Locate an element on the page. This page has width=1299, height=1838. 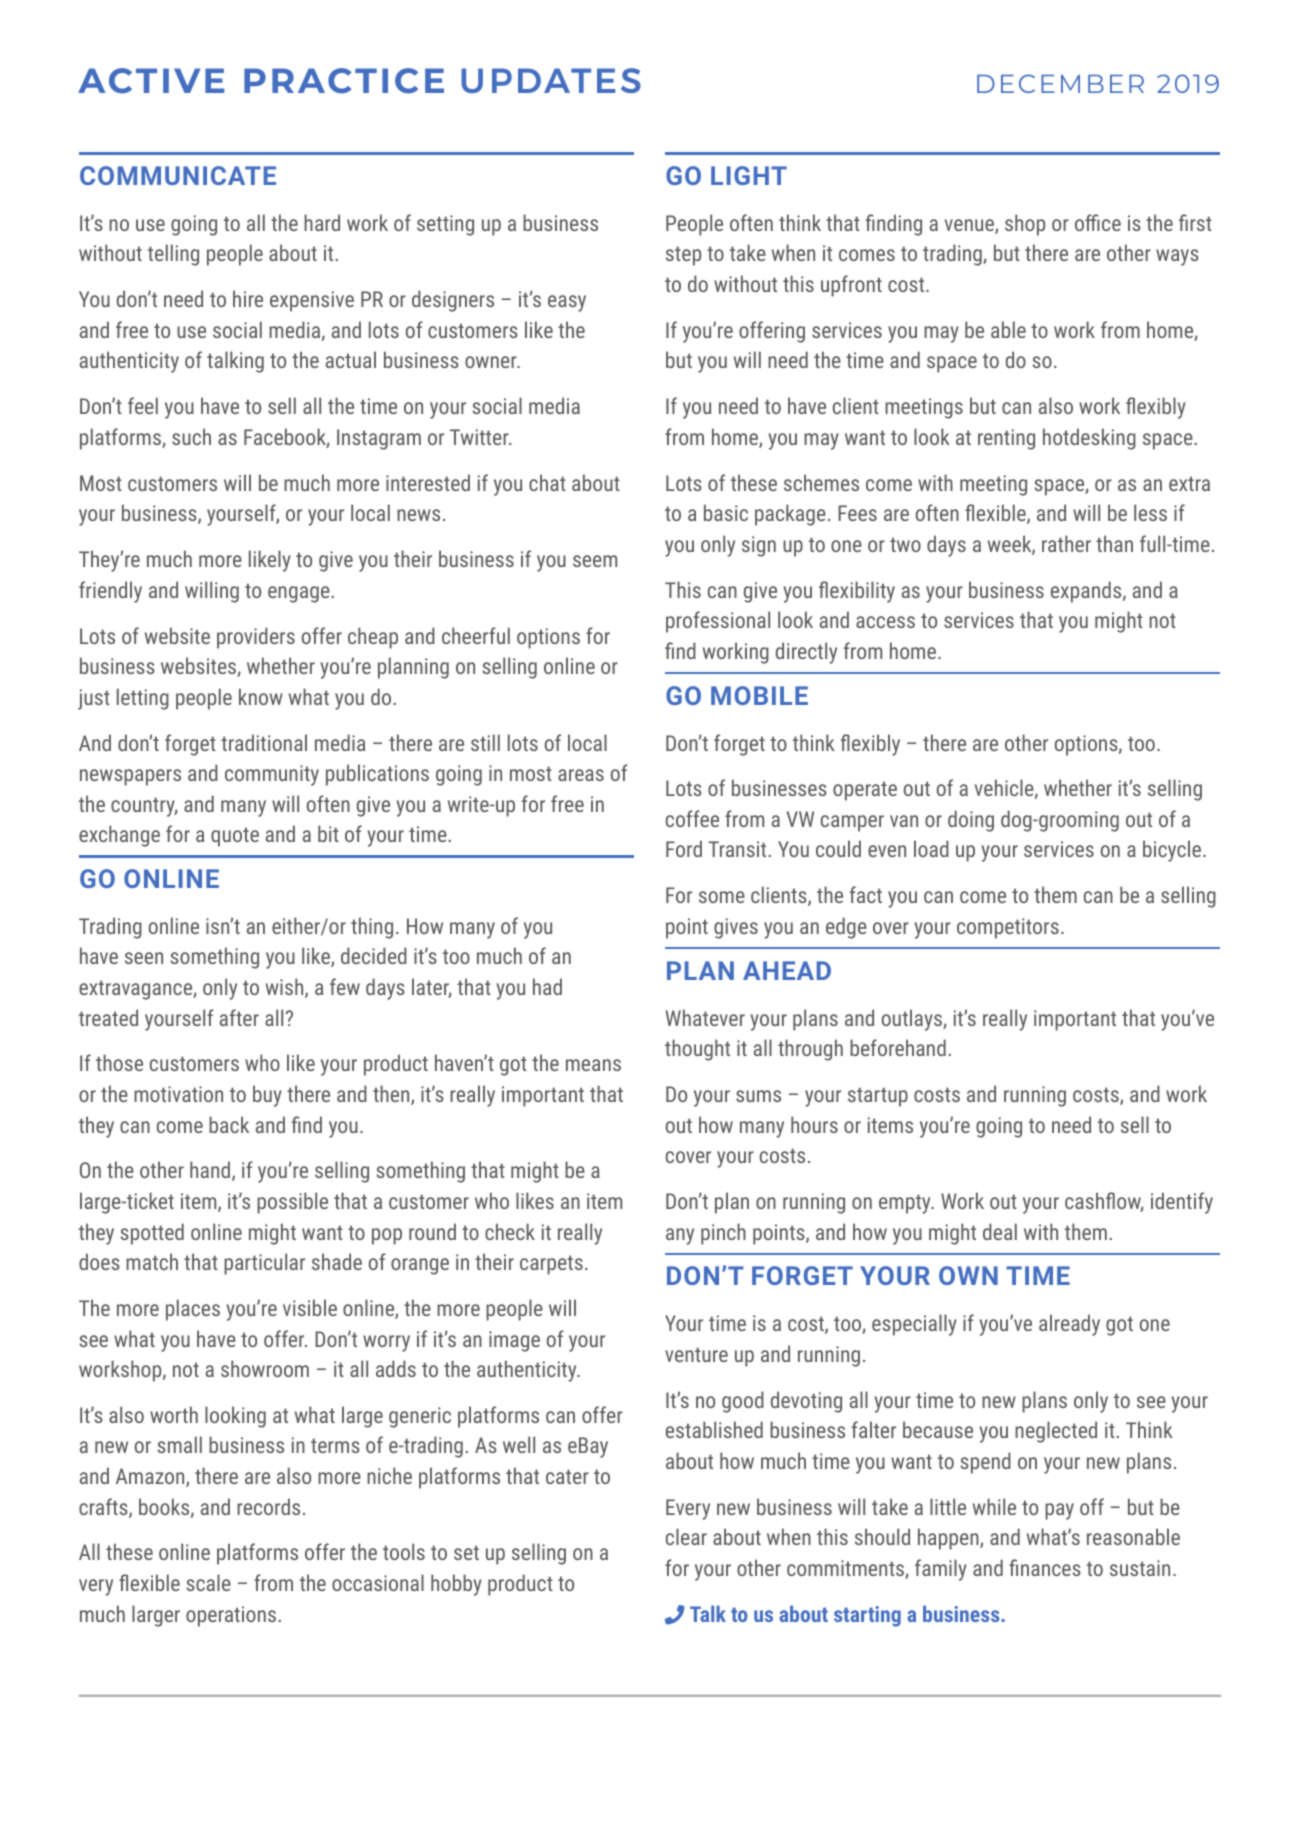
professional is located at coordinates (718, 622).
